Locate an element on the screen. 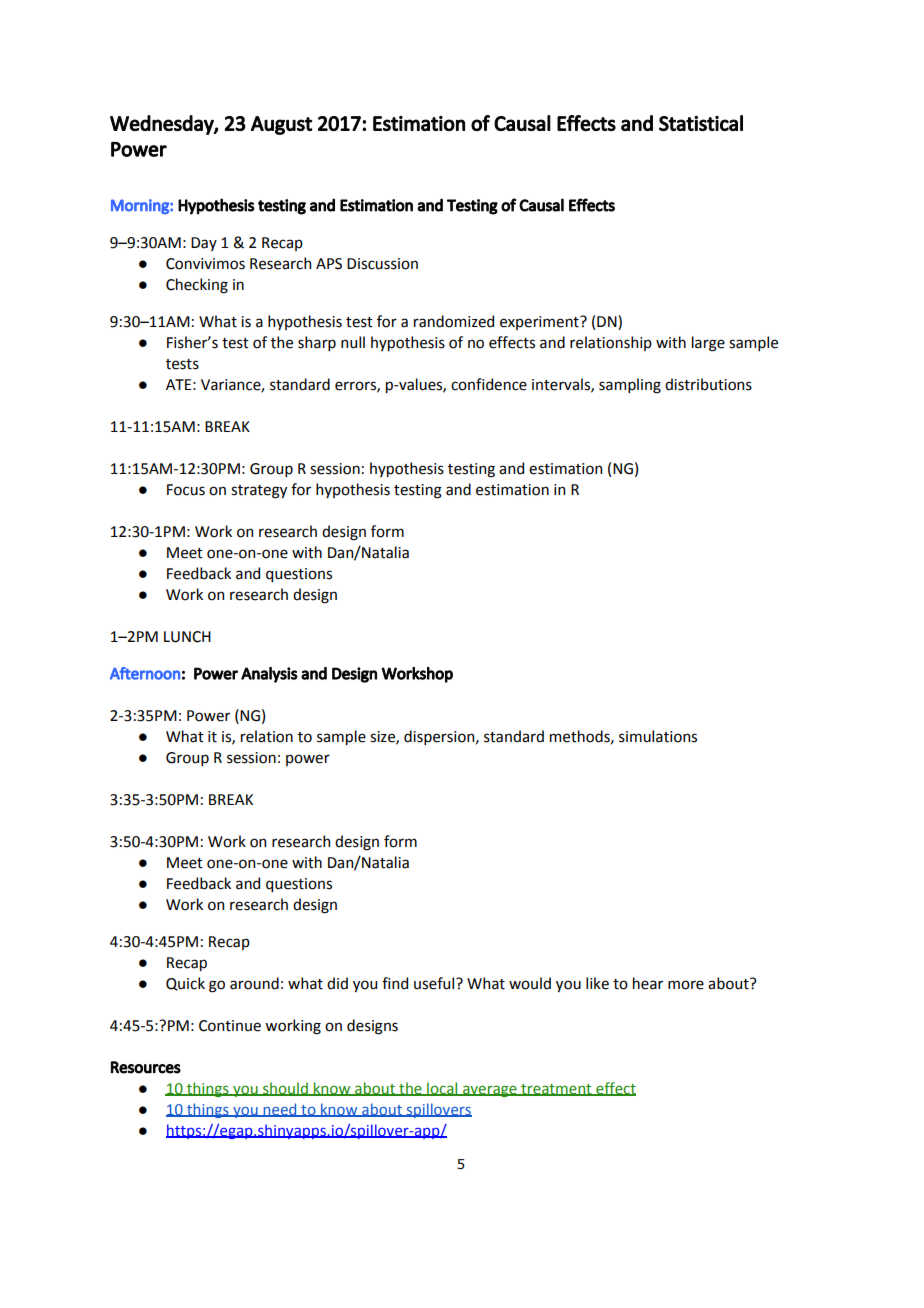  LUNCH is located at coordinates (187, 637).
